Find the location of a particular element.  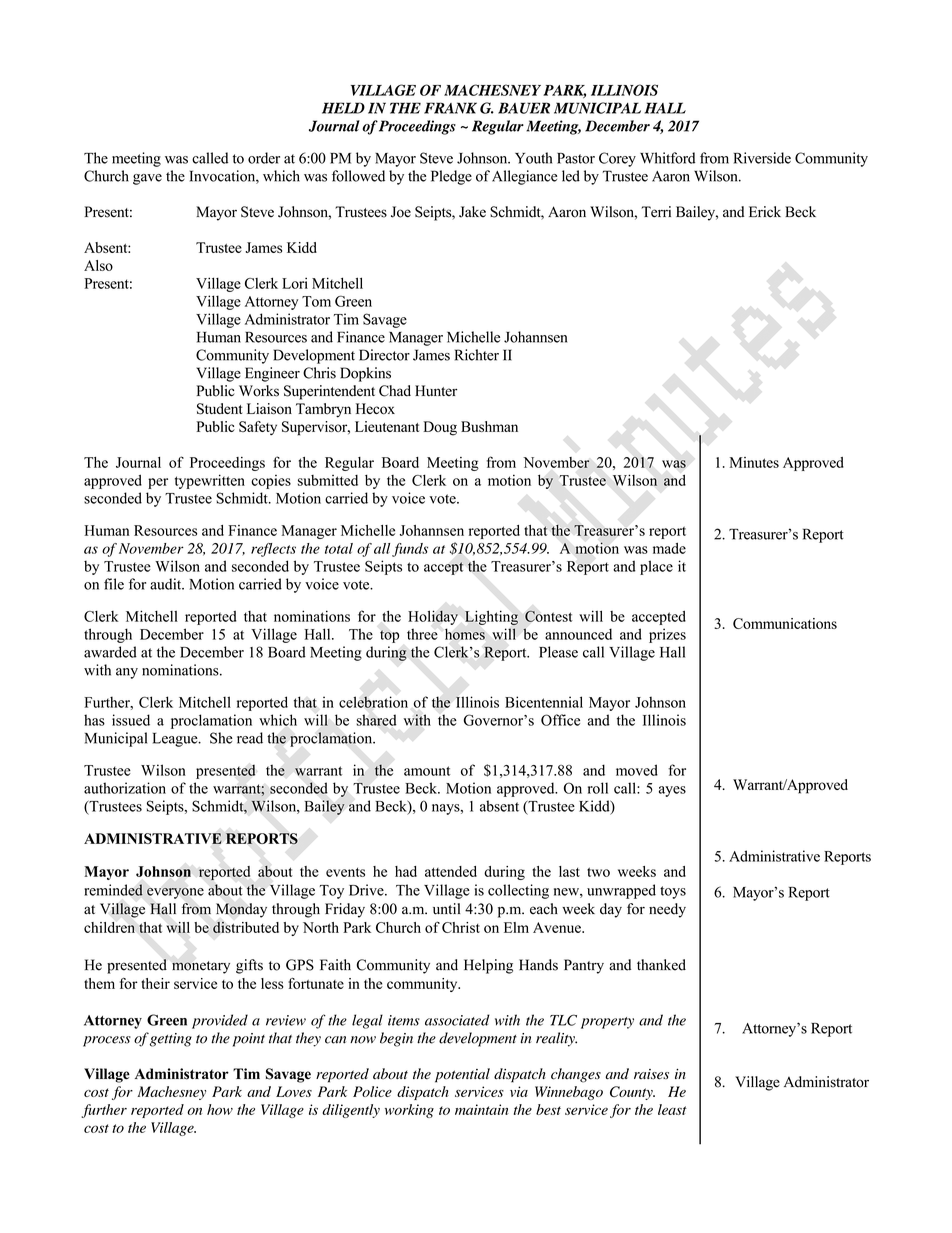

getting is located at coordinates (171, 1040).
